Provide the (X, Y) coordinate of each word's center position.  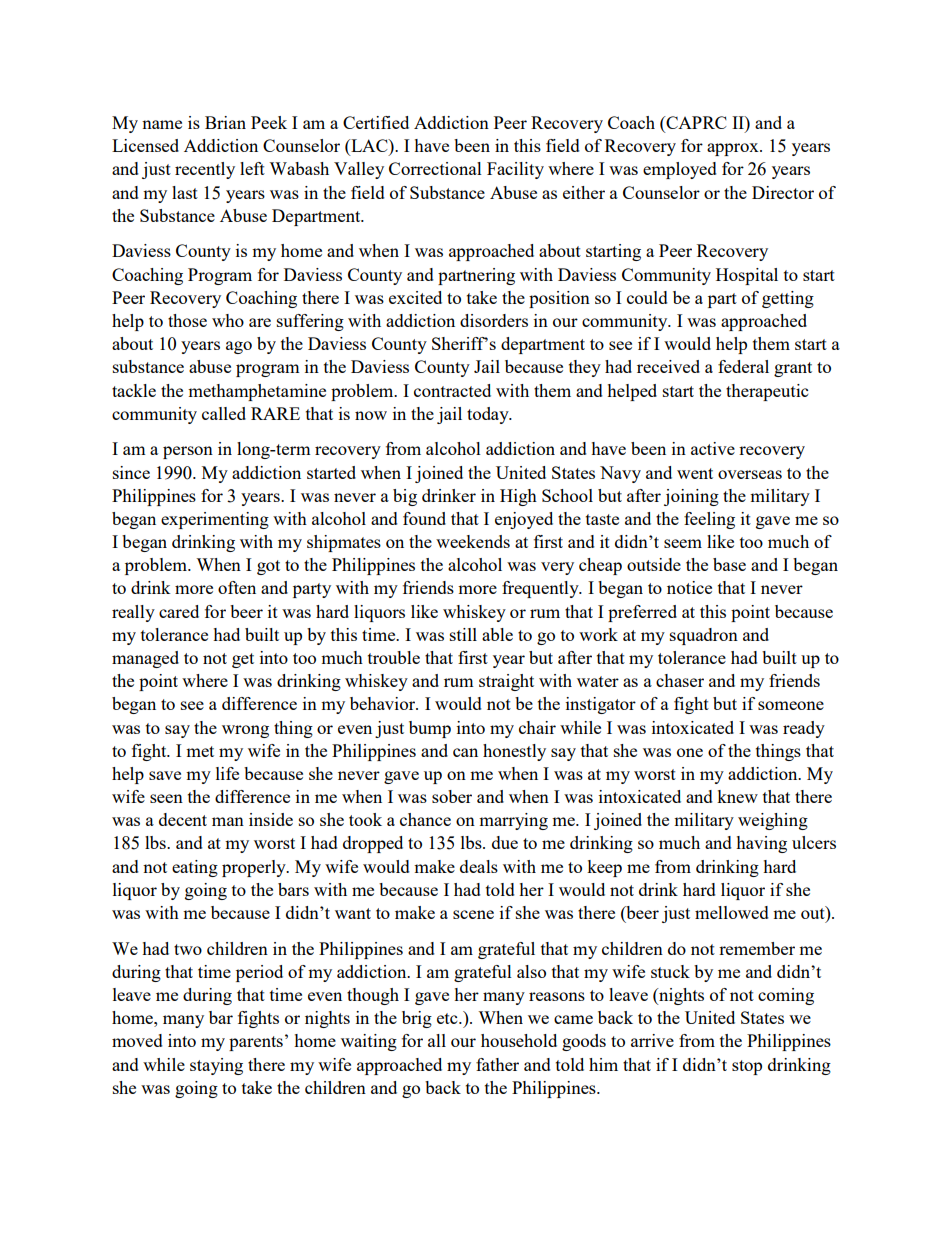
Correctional (435, 168)
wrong (245, 731)
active (713, 448)
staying (216, 1066)
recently (205, 170)
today (489, 415)
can (465, 752)
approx (734, 149)
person (188, 452)
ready (804, 729)
